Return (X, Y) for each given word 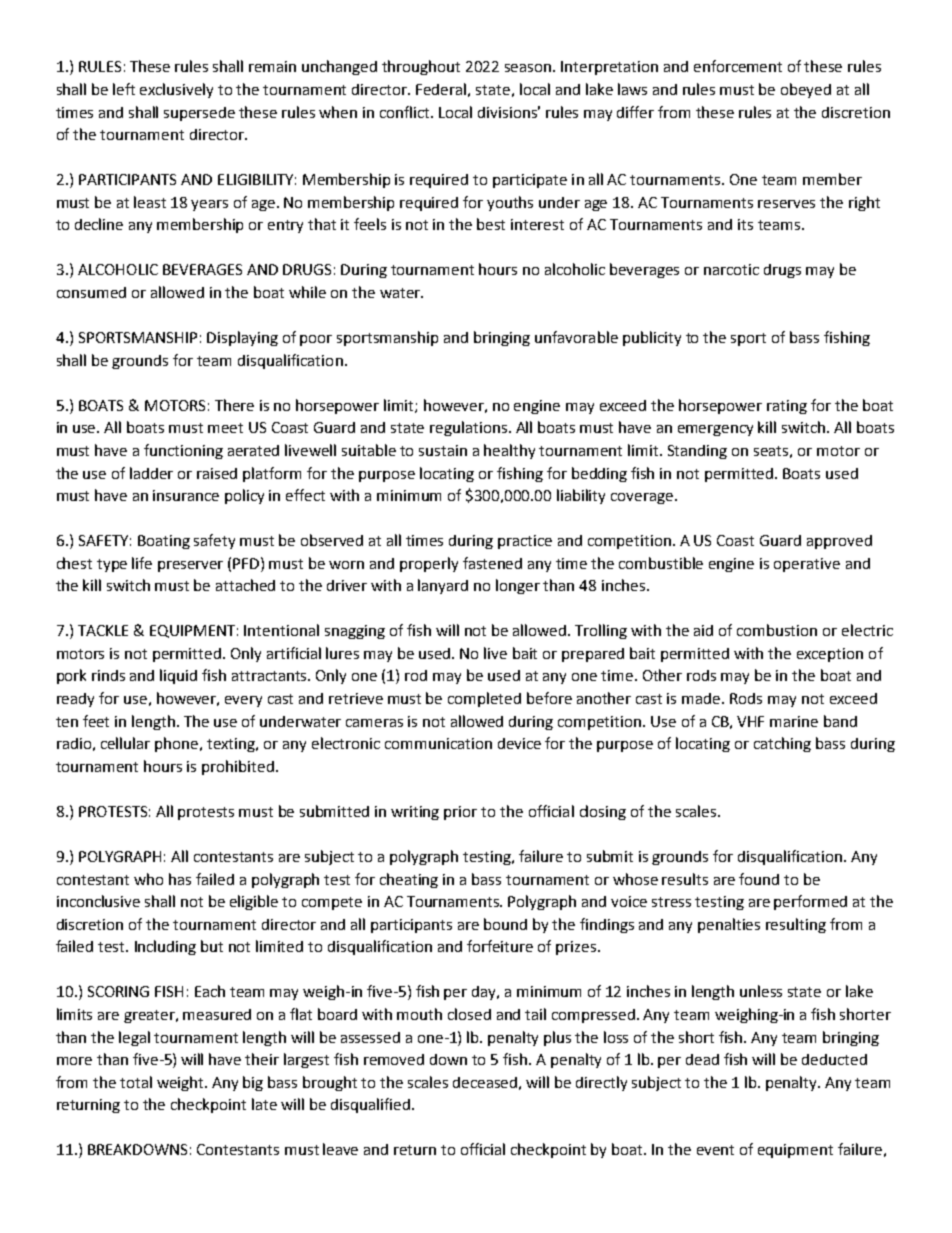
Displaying (242, 338)
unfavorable (576, 337)
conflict (406, 112)
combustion (777, 630)
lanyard (443, 586)
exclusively (176, 90)
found (759, 879)
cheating (409, 880)
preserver (190, 566)
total (136, 1082)
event (715, 1150)
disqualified (370, 1105)
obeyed (806, 90)
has (180, 879)
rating (787, 407)
